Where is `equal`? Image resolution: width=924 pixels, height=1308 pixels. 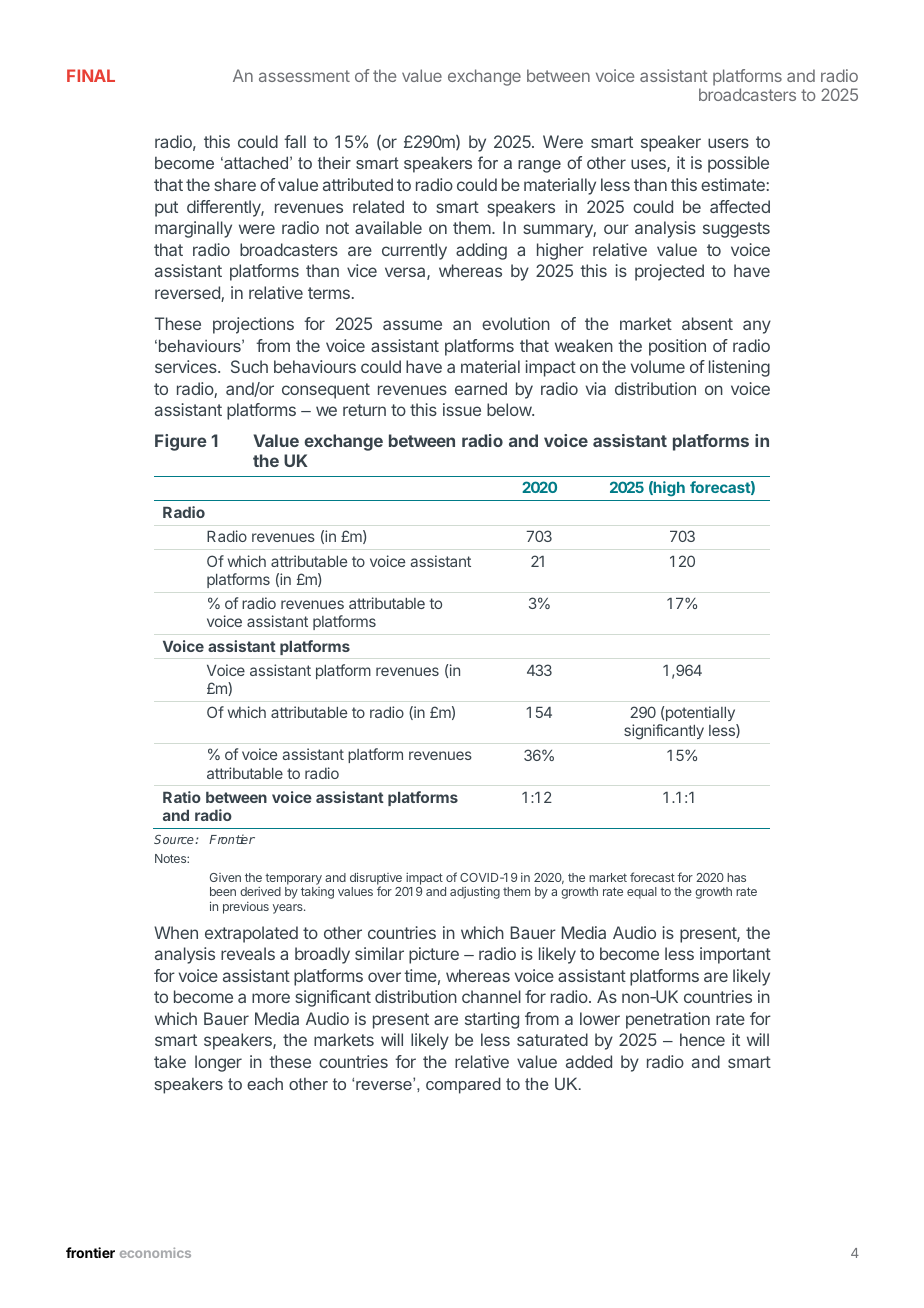
equal is located at coordinates (642, 893).
